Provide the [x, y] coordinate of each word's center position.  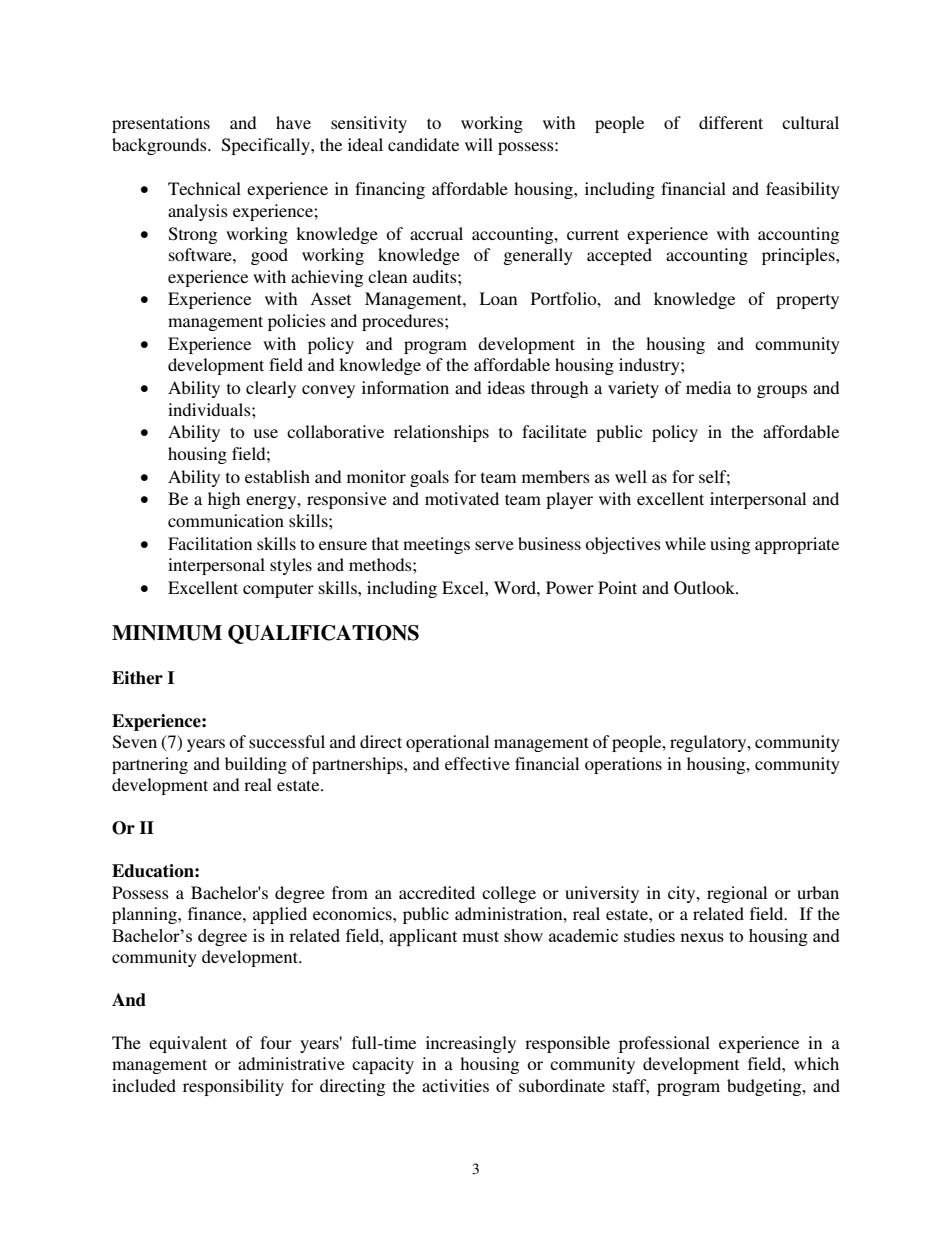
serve [494, 545]
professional [664, 1044]
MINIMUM [167, 633]
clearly [271, 389]
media [708, 387]
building [256, 765]
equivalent [188, 1044]
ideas [506, 387]
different [731, 122]
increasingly [471, 1044]
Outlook [706, 588]
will [479, 144]
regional [737, 894]
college [509, 894]
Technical [204, 188]
